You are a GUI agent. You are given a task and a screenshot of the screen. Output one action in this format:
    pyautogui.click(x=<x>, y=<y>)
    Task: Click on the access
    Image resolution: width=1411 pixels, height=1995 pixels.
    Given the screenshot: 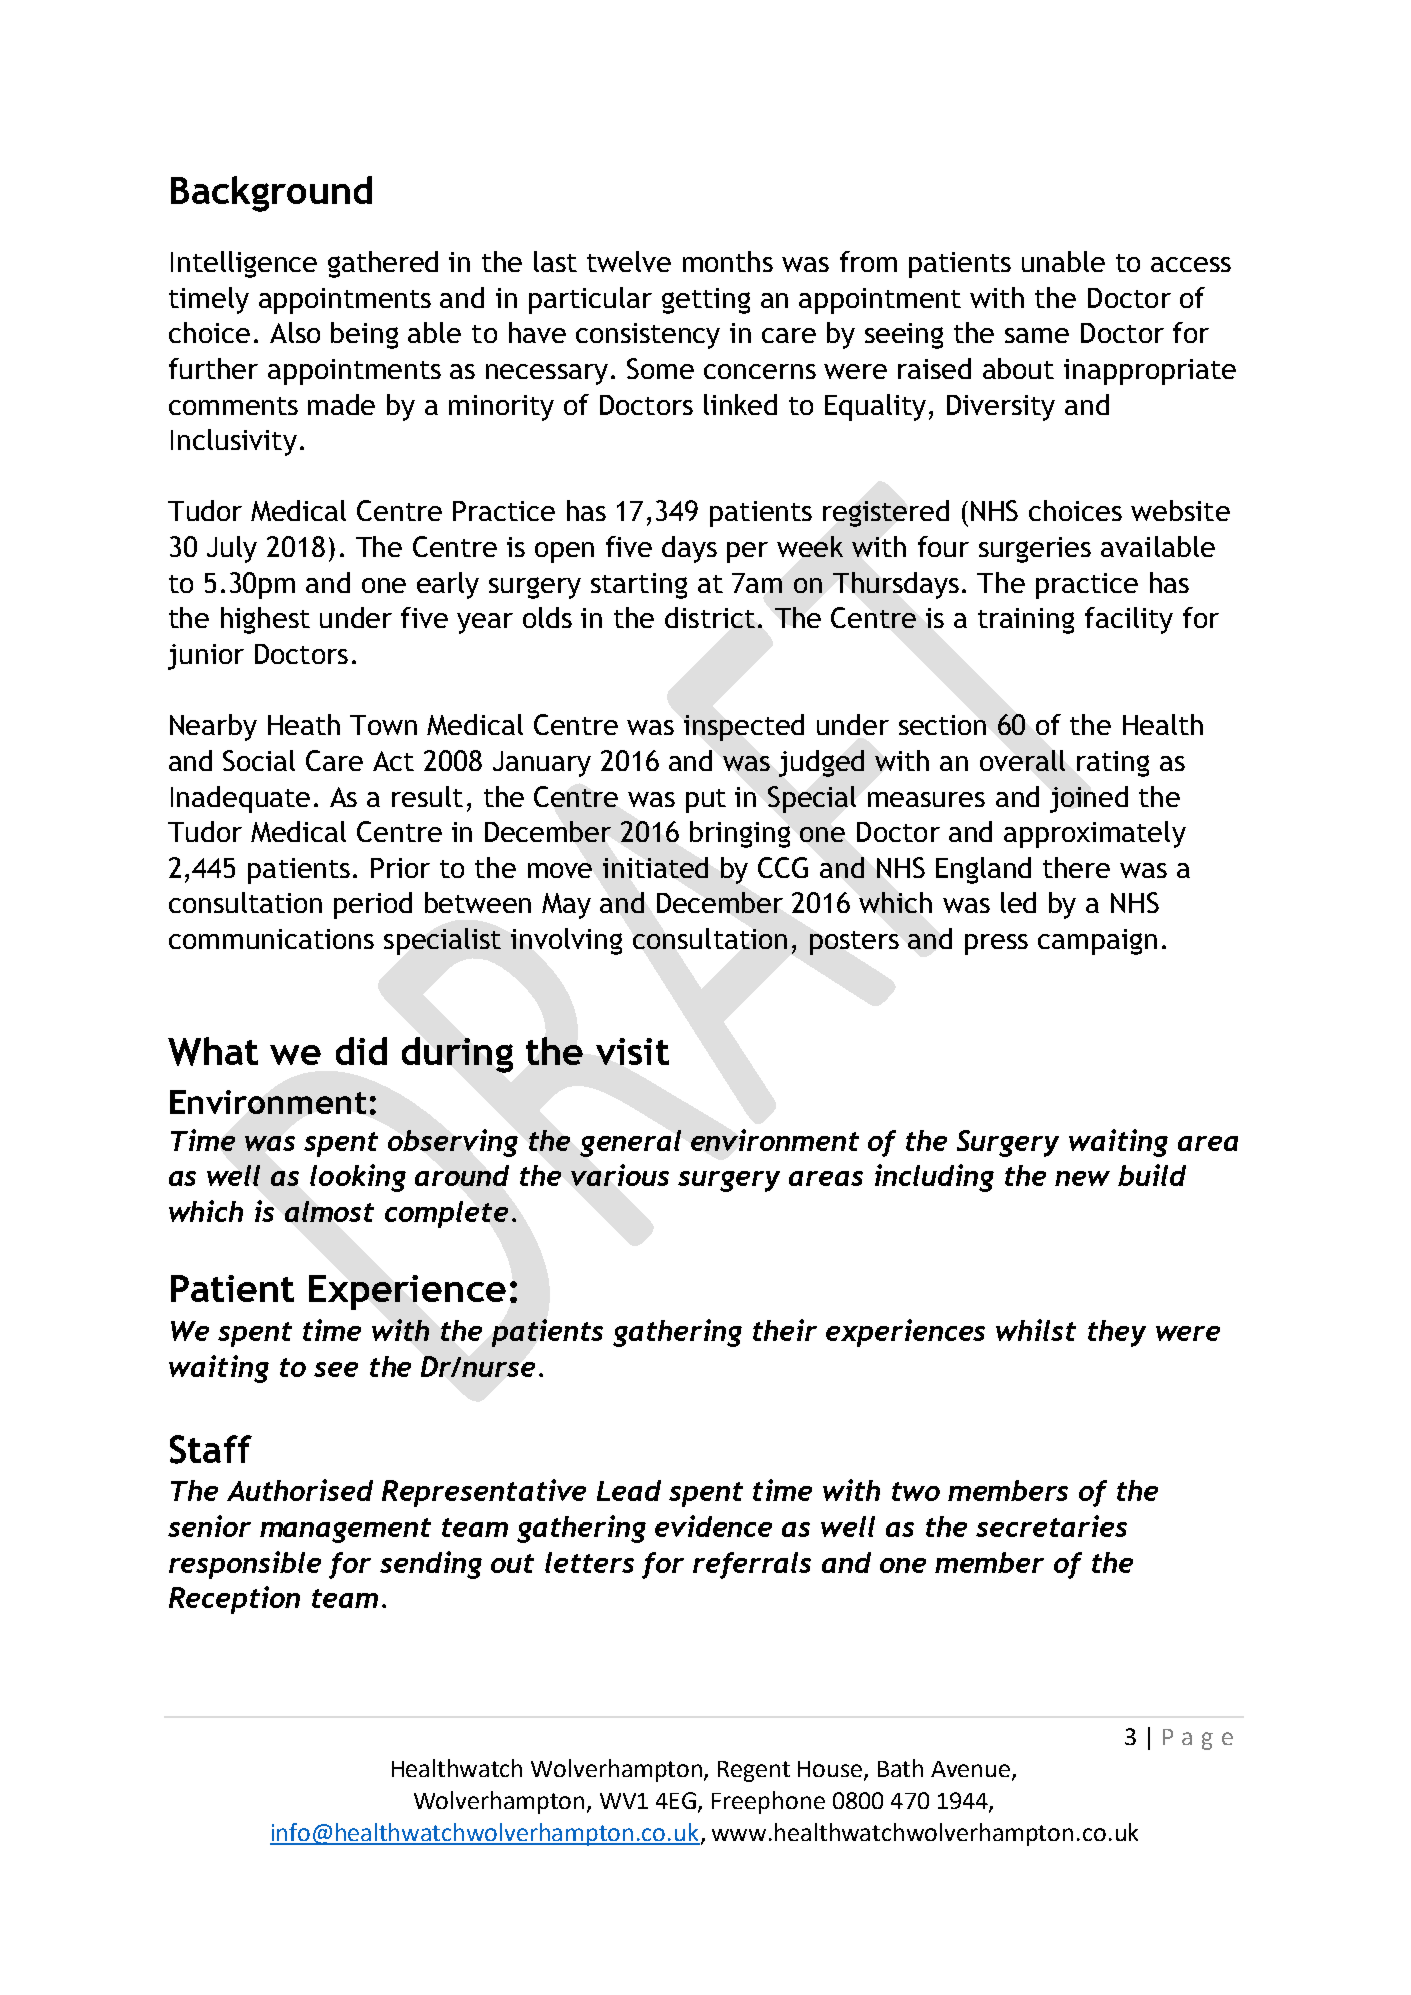 What is the action you would take?
    pyautogui.click(x=1191, y=264)
